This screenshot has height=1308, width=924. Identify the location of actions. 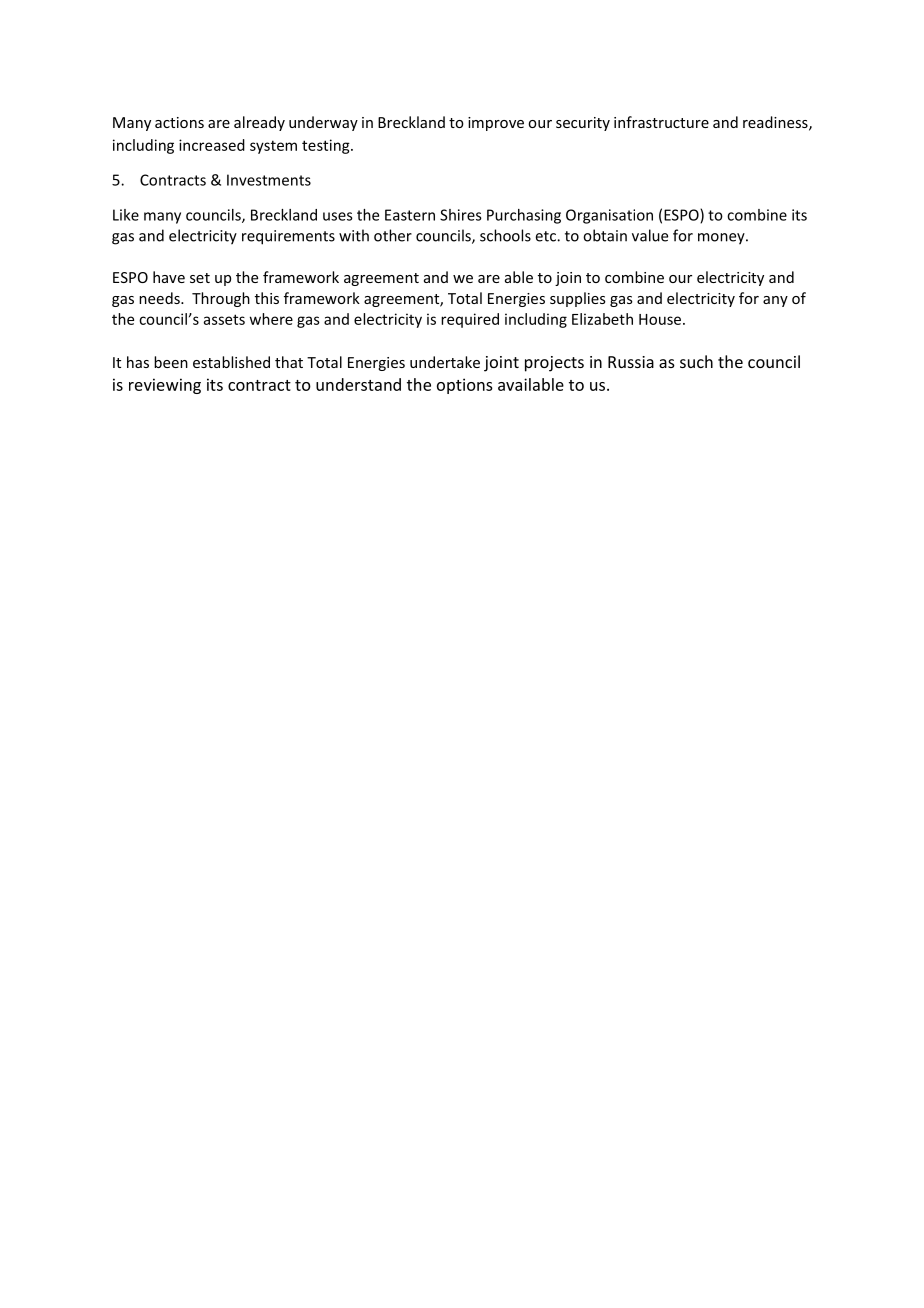
(179, 122).
